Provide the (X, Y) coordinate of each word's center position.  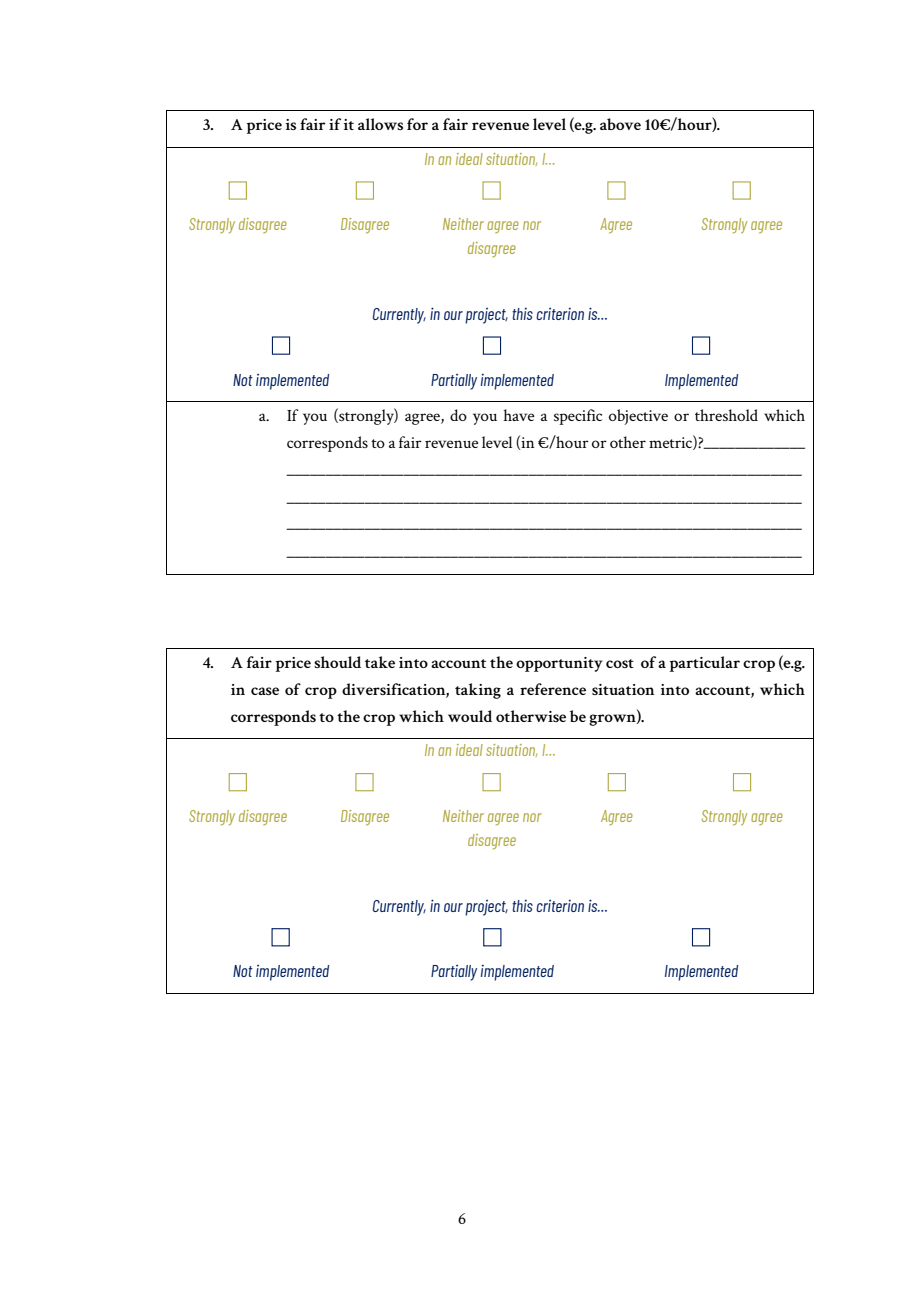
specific (578, 417)
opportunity (559, 664)
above (620, 124)
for (417, 124)
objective (638, 417)
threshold (726, 415)
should (337, 662)
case (265, 691)
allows (380, 124)
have (519, 415)
